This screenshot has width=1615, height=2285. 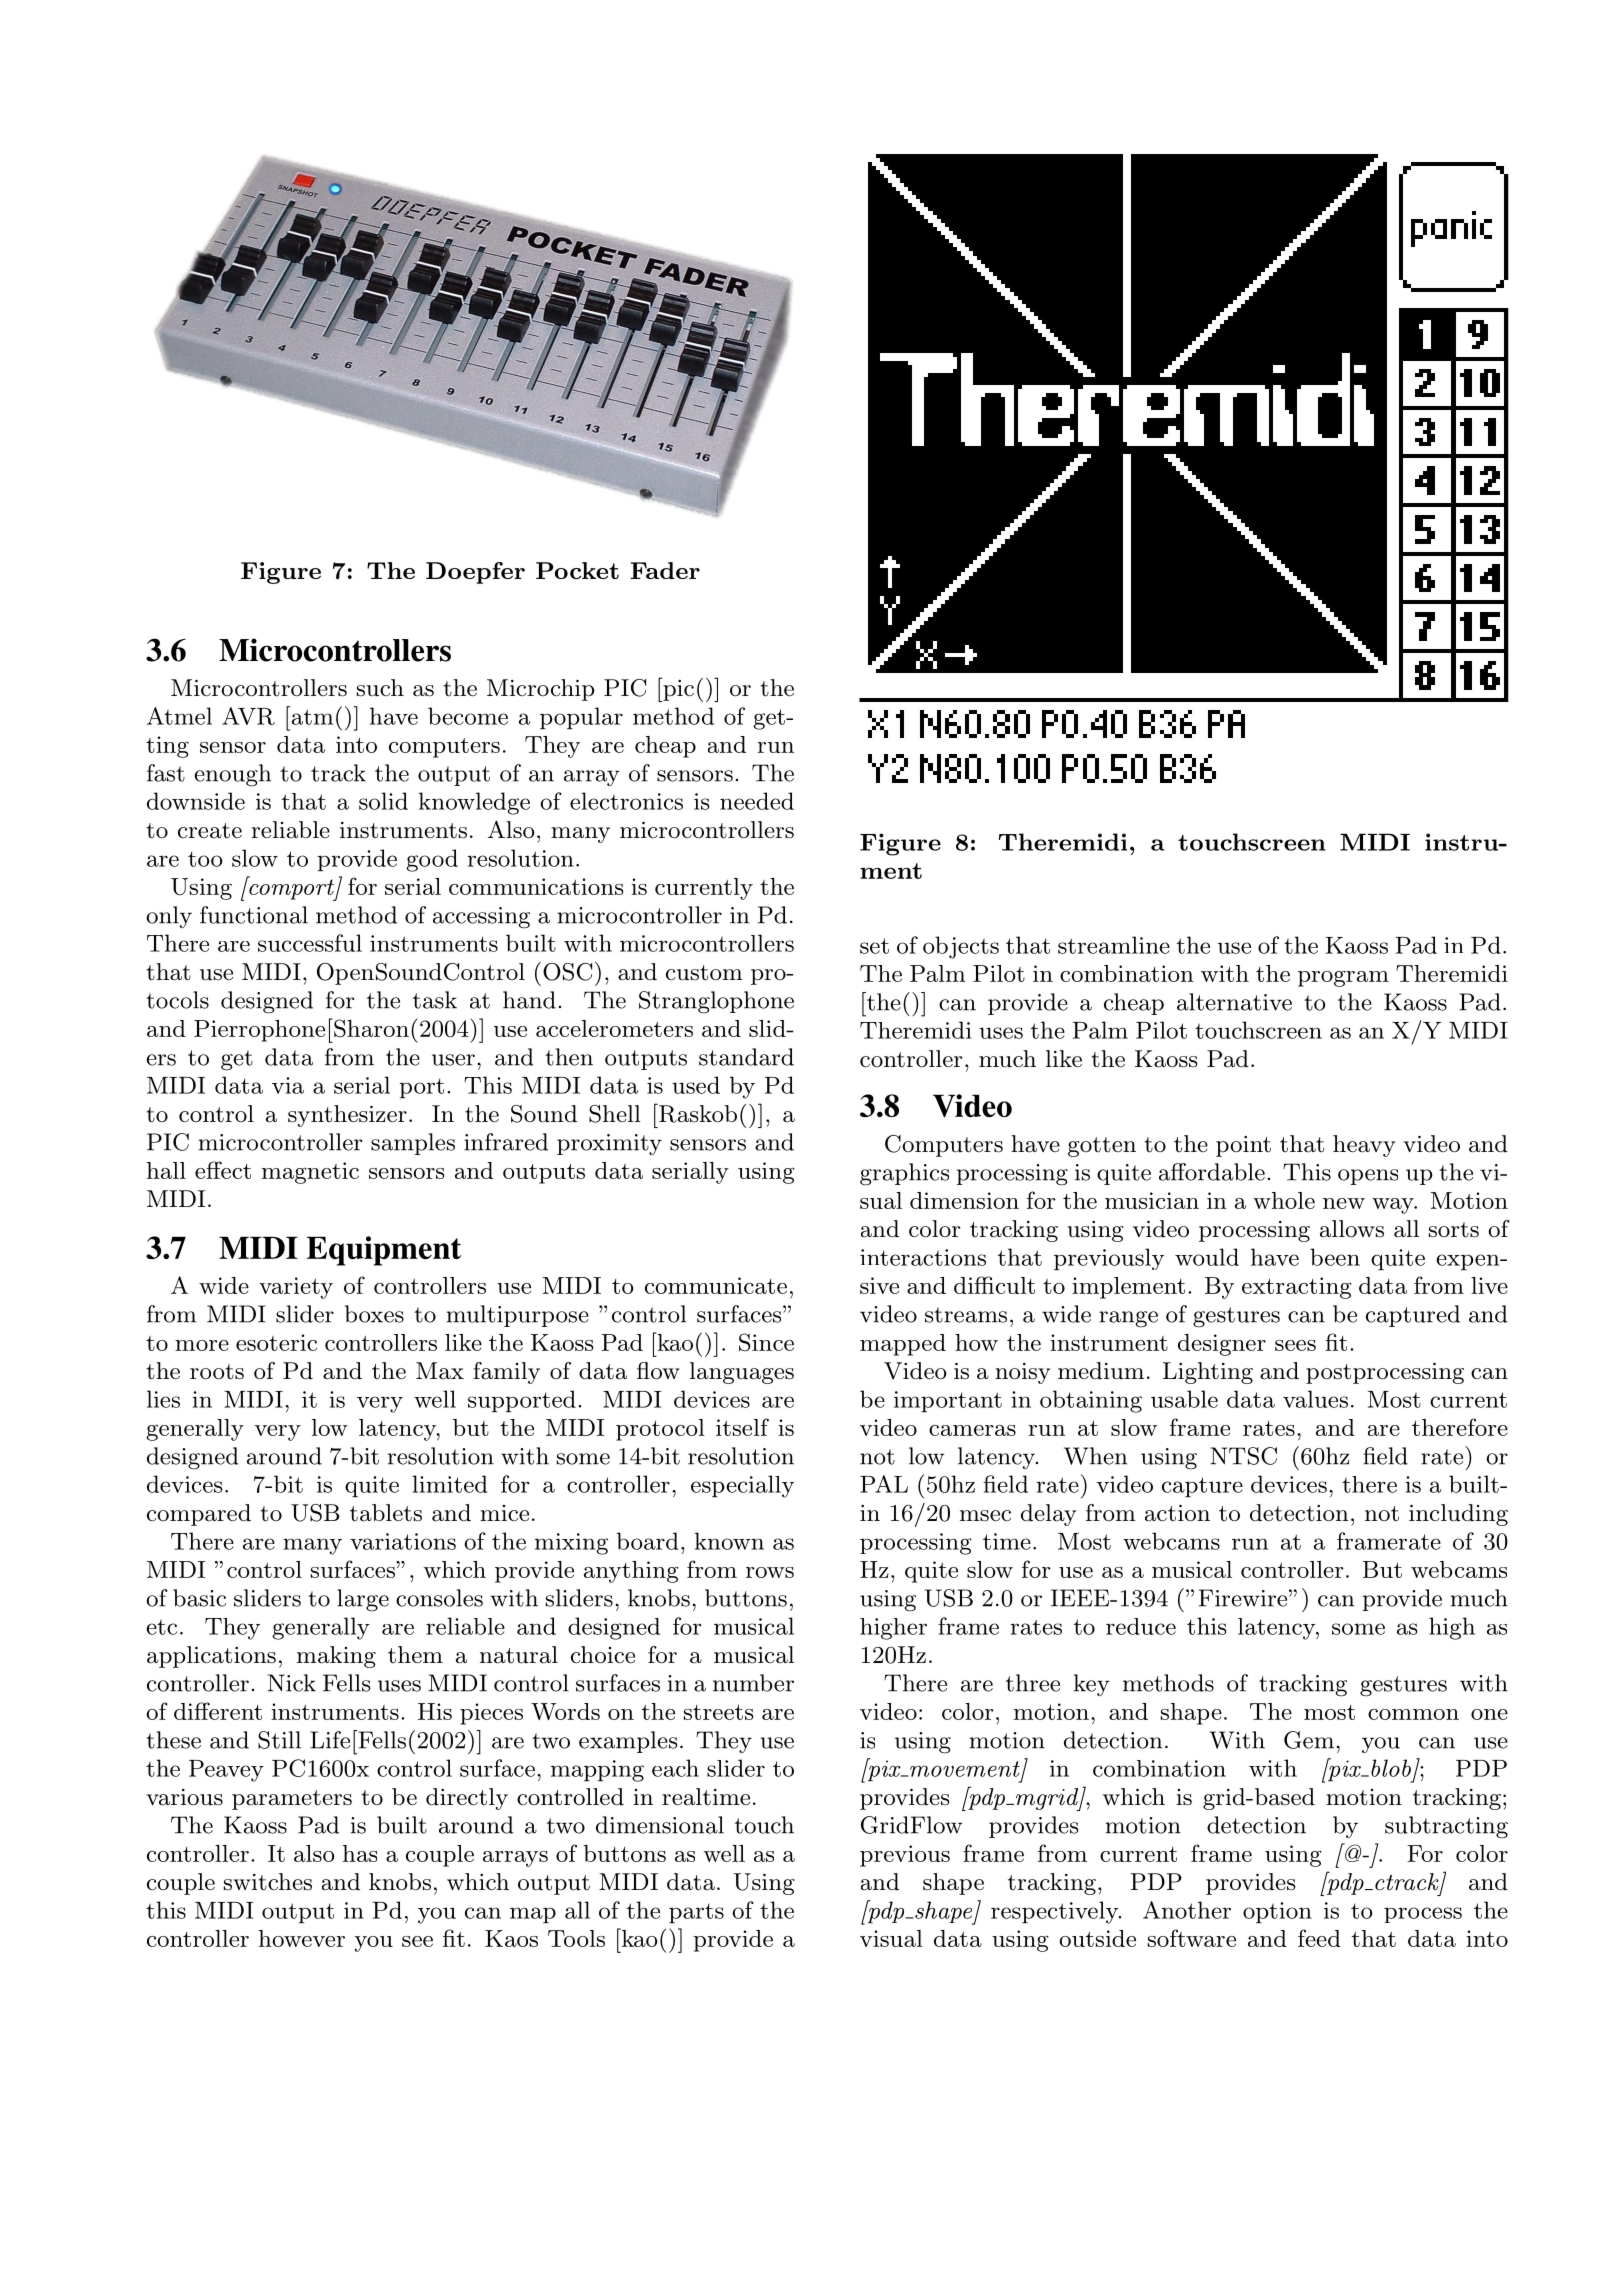 I want to click on option, so click(x=1277, y=1913).
